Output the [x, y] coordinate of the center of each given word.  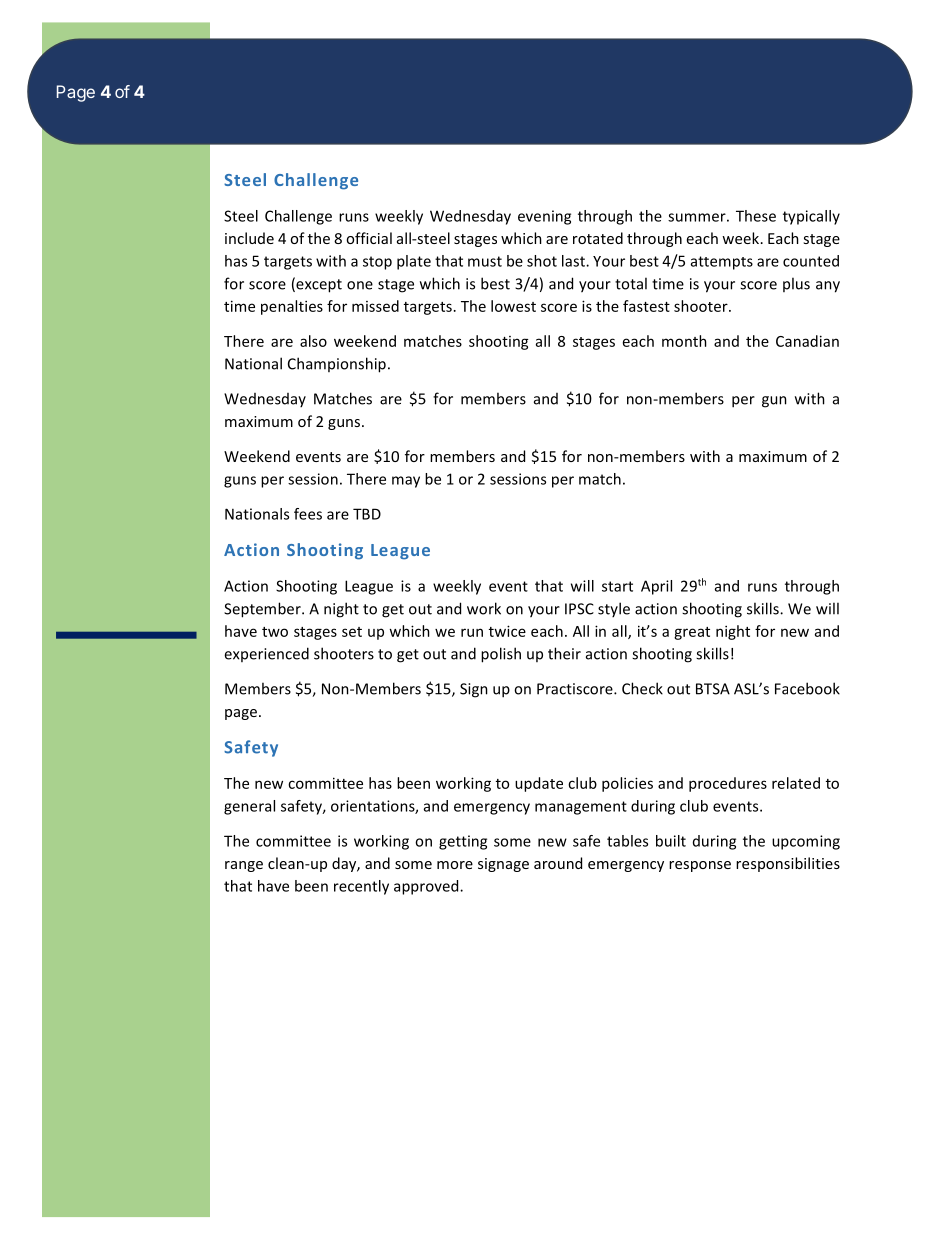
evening [544, 217]
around [558, 863]
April [656, 587]
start [617, 586]
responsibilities [788, 864]
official [369, 238]
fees [308, 514]
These [756, 216]
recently [361, 887]
